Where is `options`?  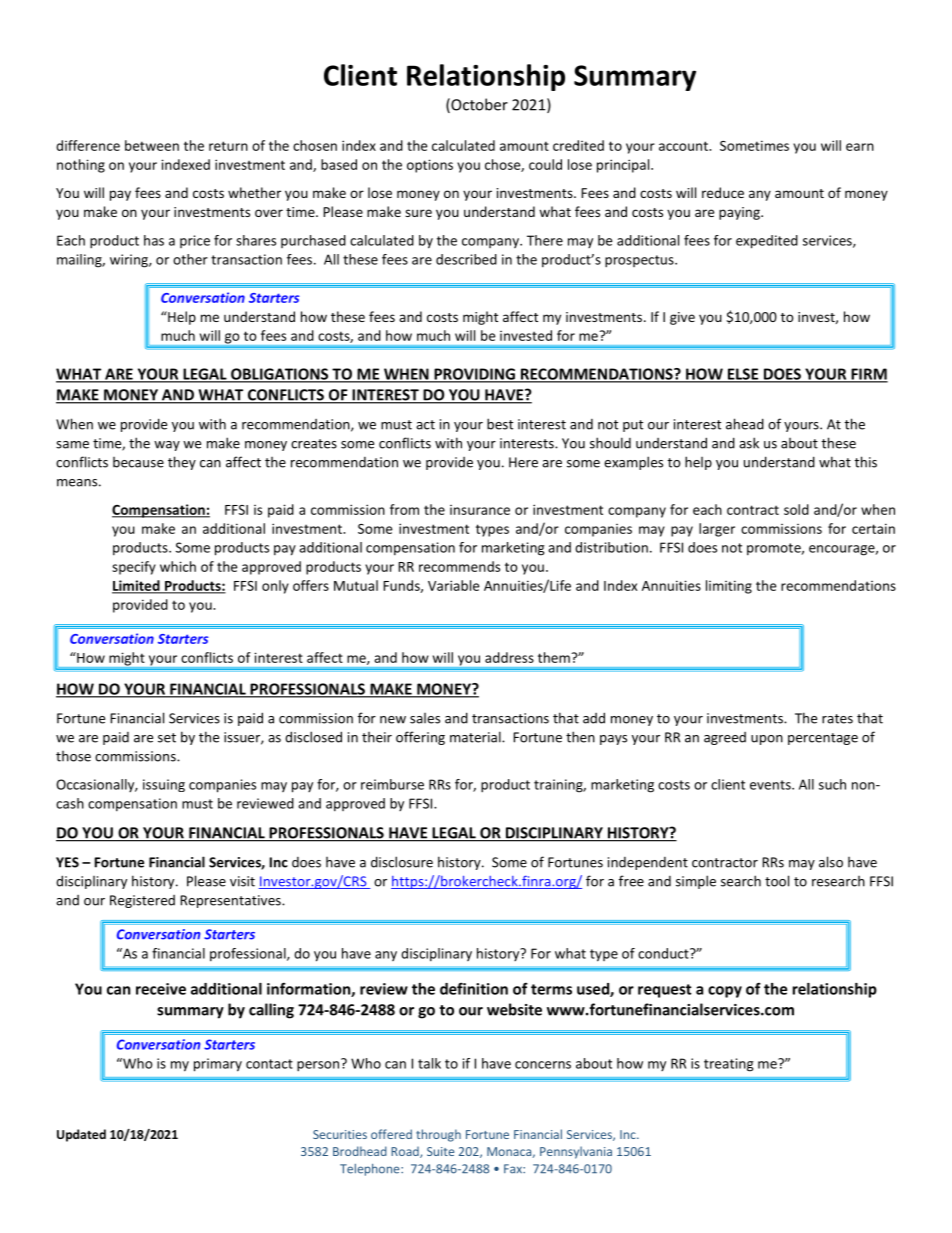
options is located at coordinates (430, 166).
